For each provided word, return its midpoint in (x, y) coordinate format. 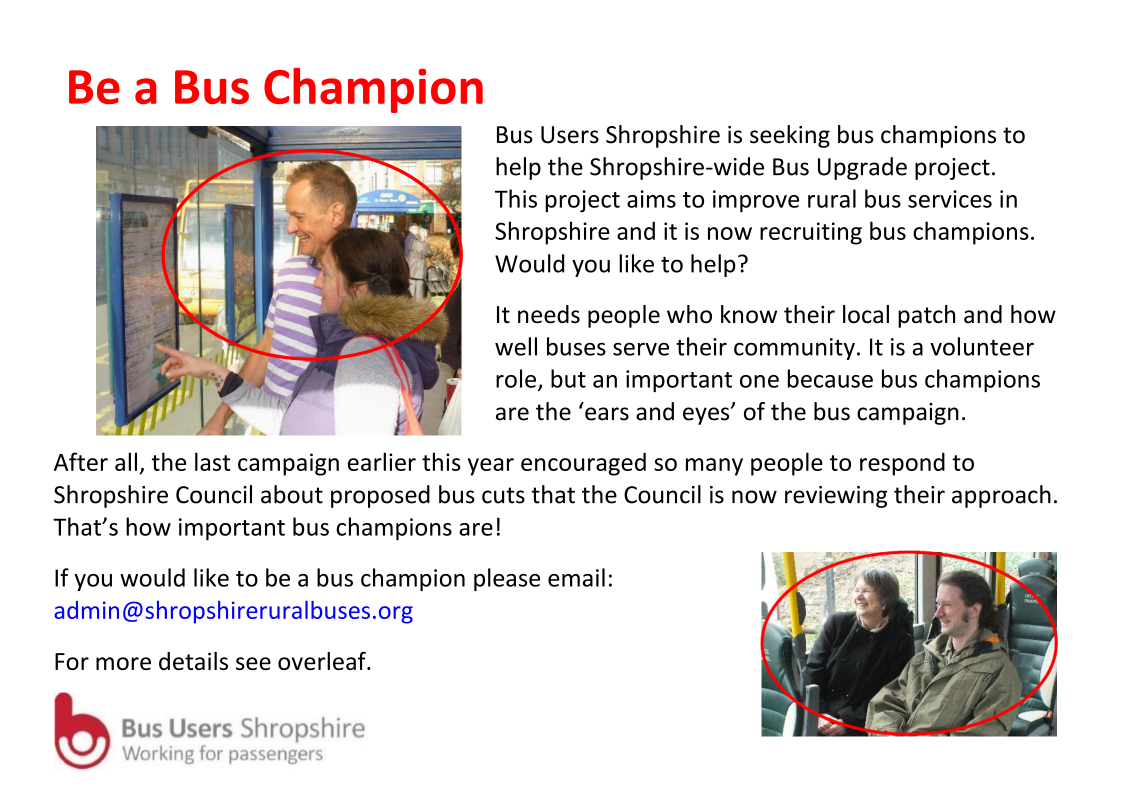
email (576, 577)
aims (651, 199)
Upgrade (862, 168)
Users (570, 135)
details (193, 661)
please (507, 579)
